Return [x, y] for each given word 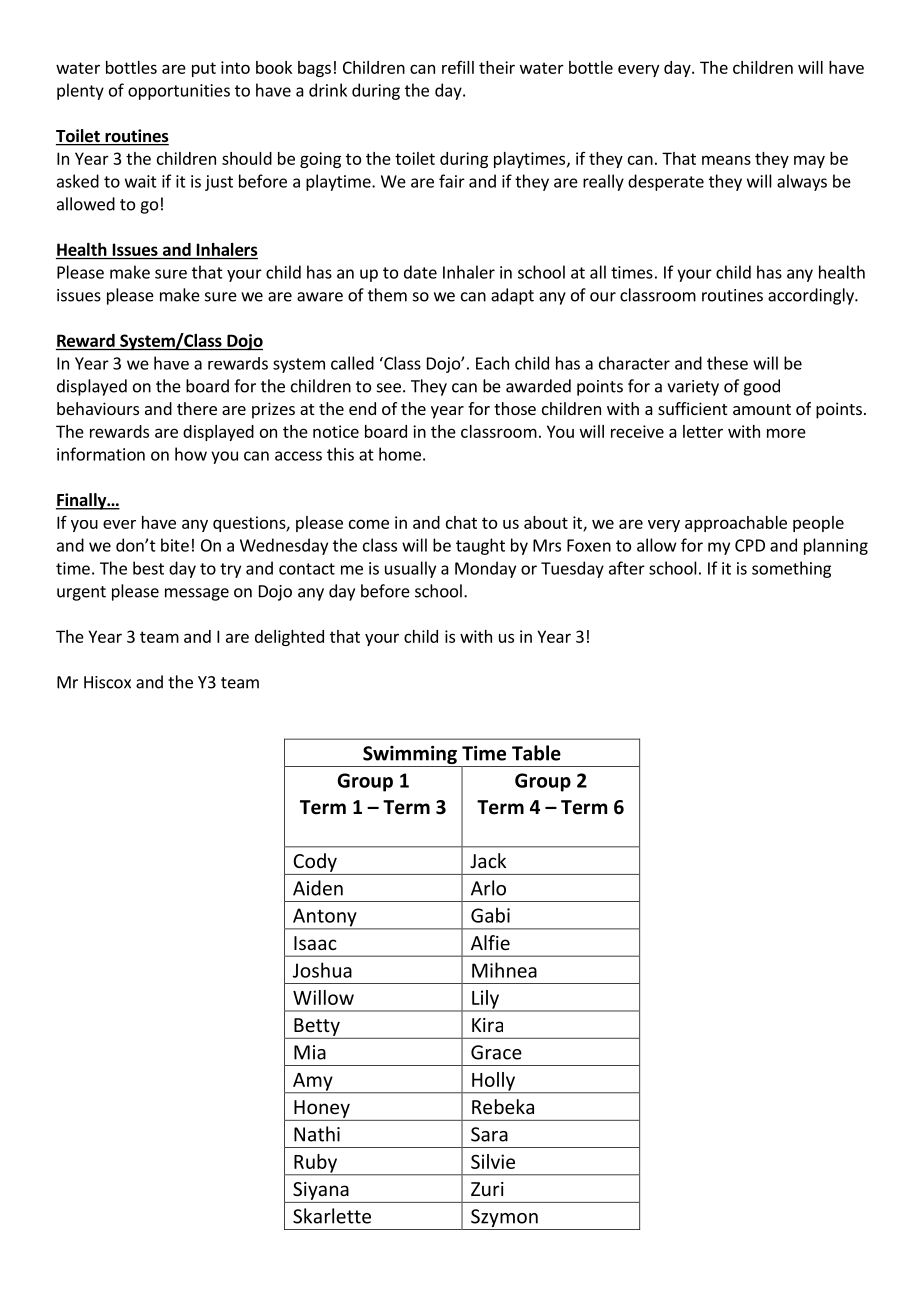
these [727, 363]
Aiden [318, 888]
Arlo [488, 888]
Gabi [490, 915]
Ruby [315, 1164]
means [726, 160]
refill [458, 67]
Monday [485, 569]
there [197, 408]
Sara [489, 1134]
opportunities [179, 92]
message [197, 594]
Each [492, 363]
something [791, 569]
